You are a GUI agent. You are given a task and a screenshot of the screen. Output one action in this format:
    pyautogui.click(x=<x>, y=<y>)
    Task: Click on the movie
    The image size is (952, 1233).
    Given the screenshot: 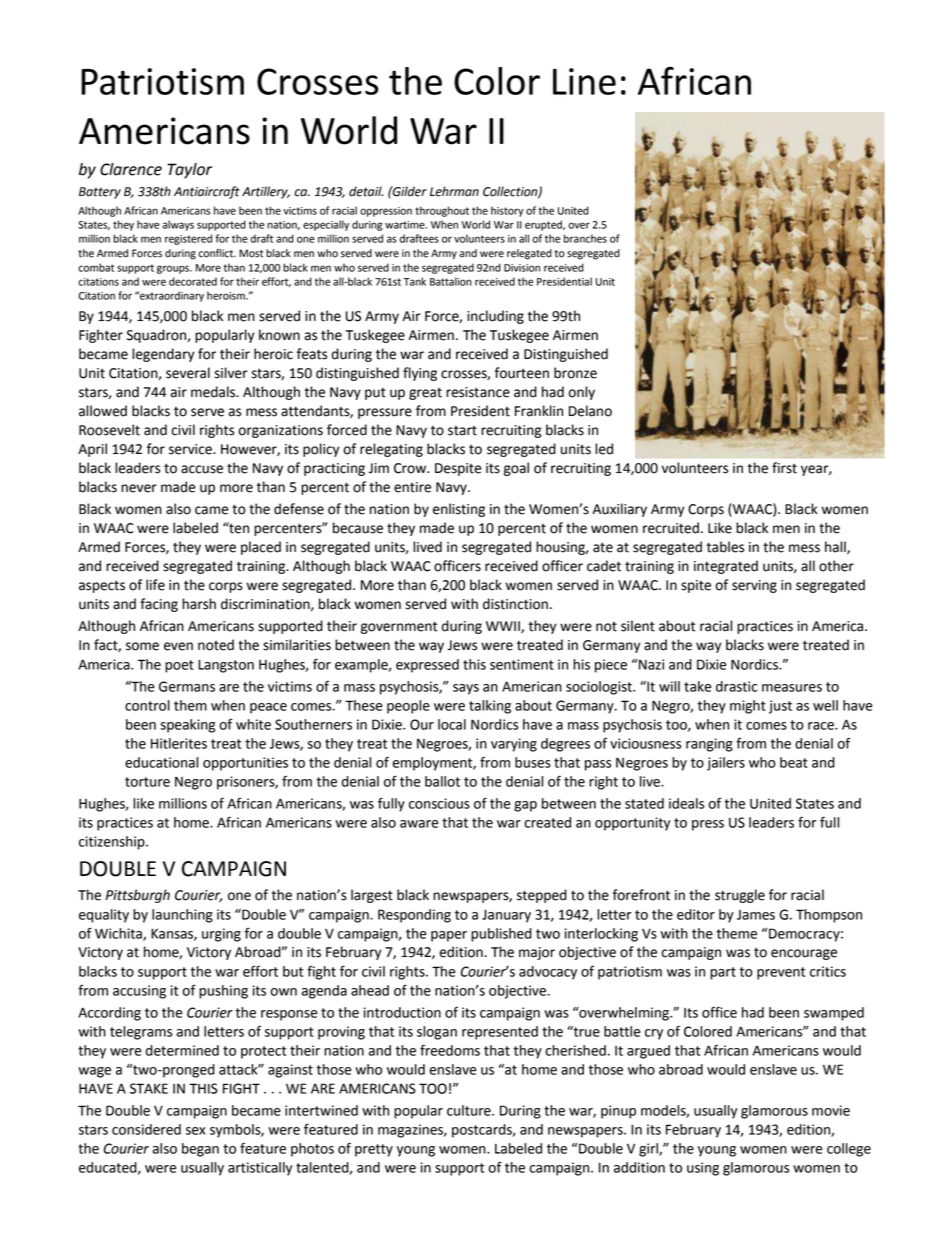 What is the action you would take?
    pyautogui.click(x=831, y=1110)
